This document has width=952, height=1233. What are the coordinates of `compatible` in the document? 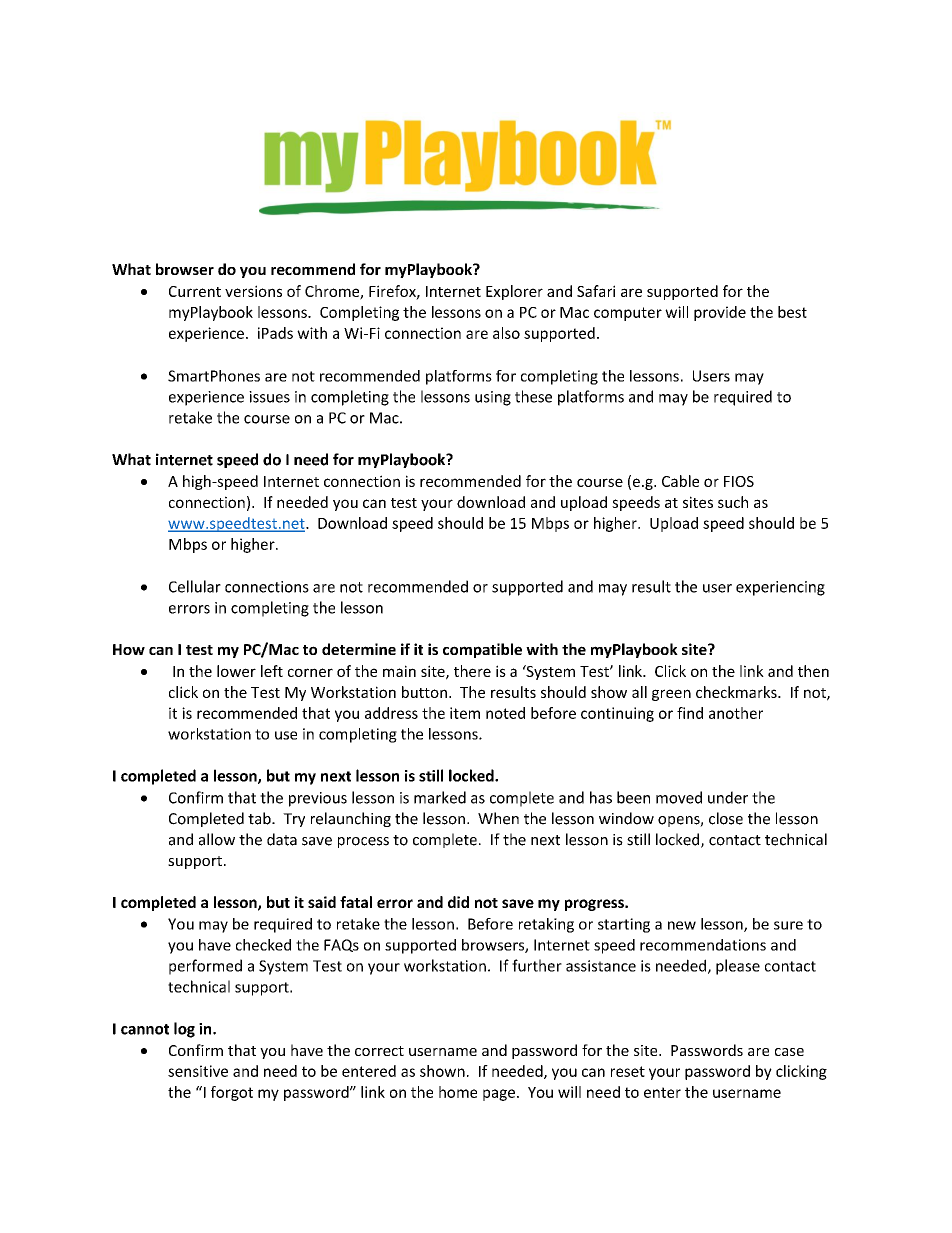 It's located at (482, 650).
